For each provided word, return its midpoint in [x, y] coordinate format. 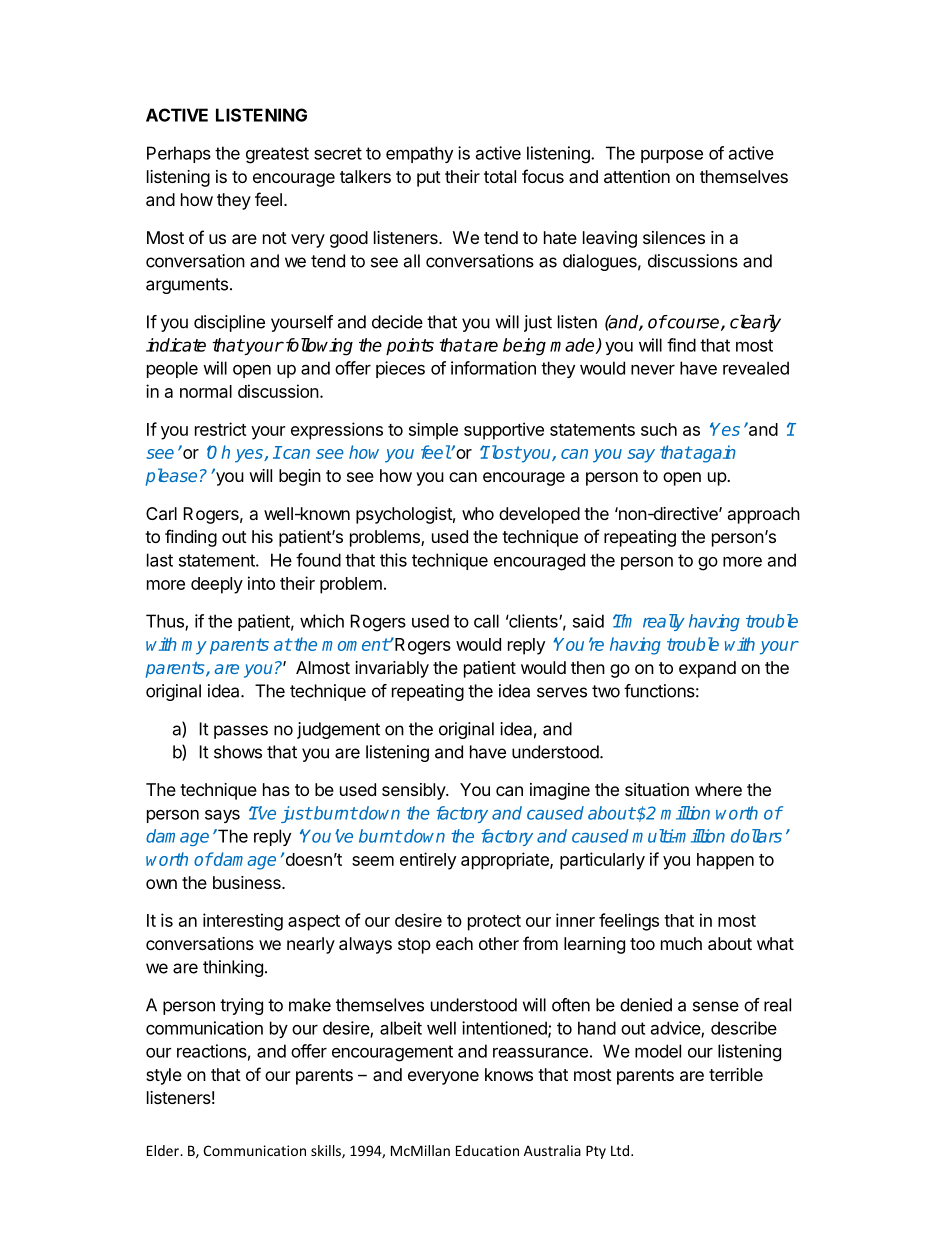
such [659, 429]
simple [433, 431]
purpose [672, 156]
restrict [221, 429]
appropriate [506, 861]
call [486, 621]
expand [707, 669]
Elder [164, 1150]
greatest [277, 155]
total [500, 176]
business [248, 882]
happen [725, 861]
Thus [166, 622]
